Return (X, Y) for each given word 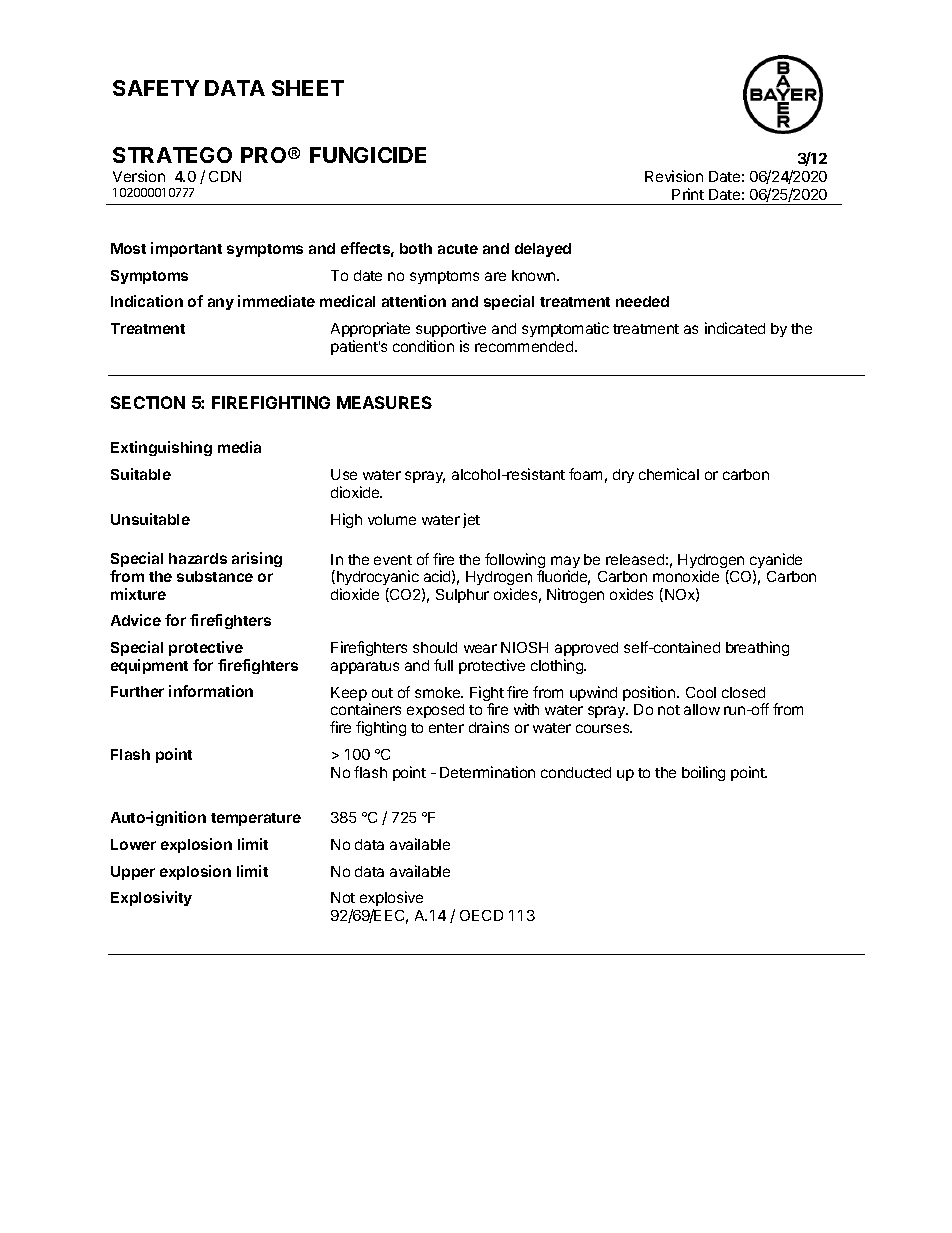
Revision (674, 176)
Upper (133, 873)
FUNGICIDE (368, 155)
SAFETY (156, 88)
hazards (198, 558)
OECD (481, 915)
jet (471, 520)
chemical (669, 474)
